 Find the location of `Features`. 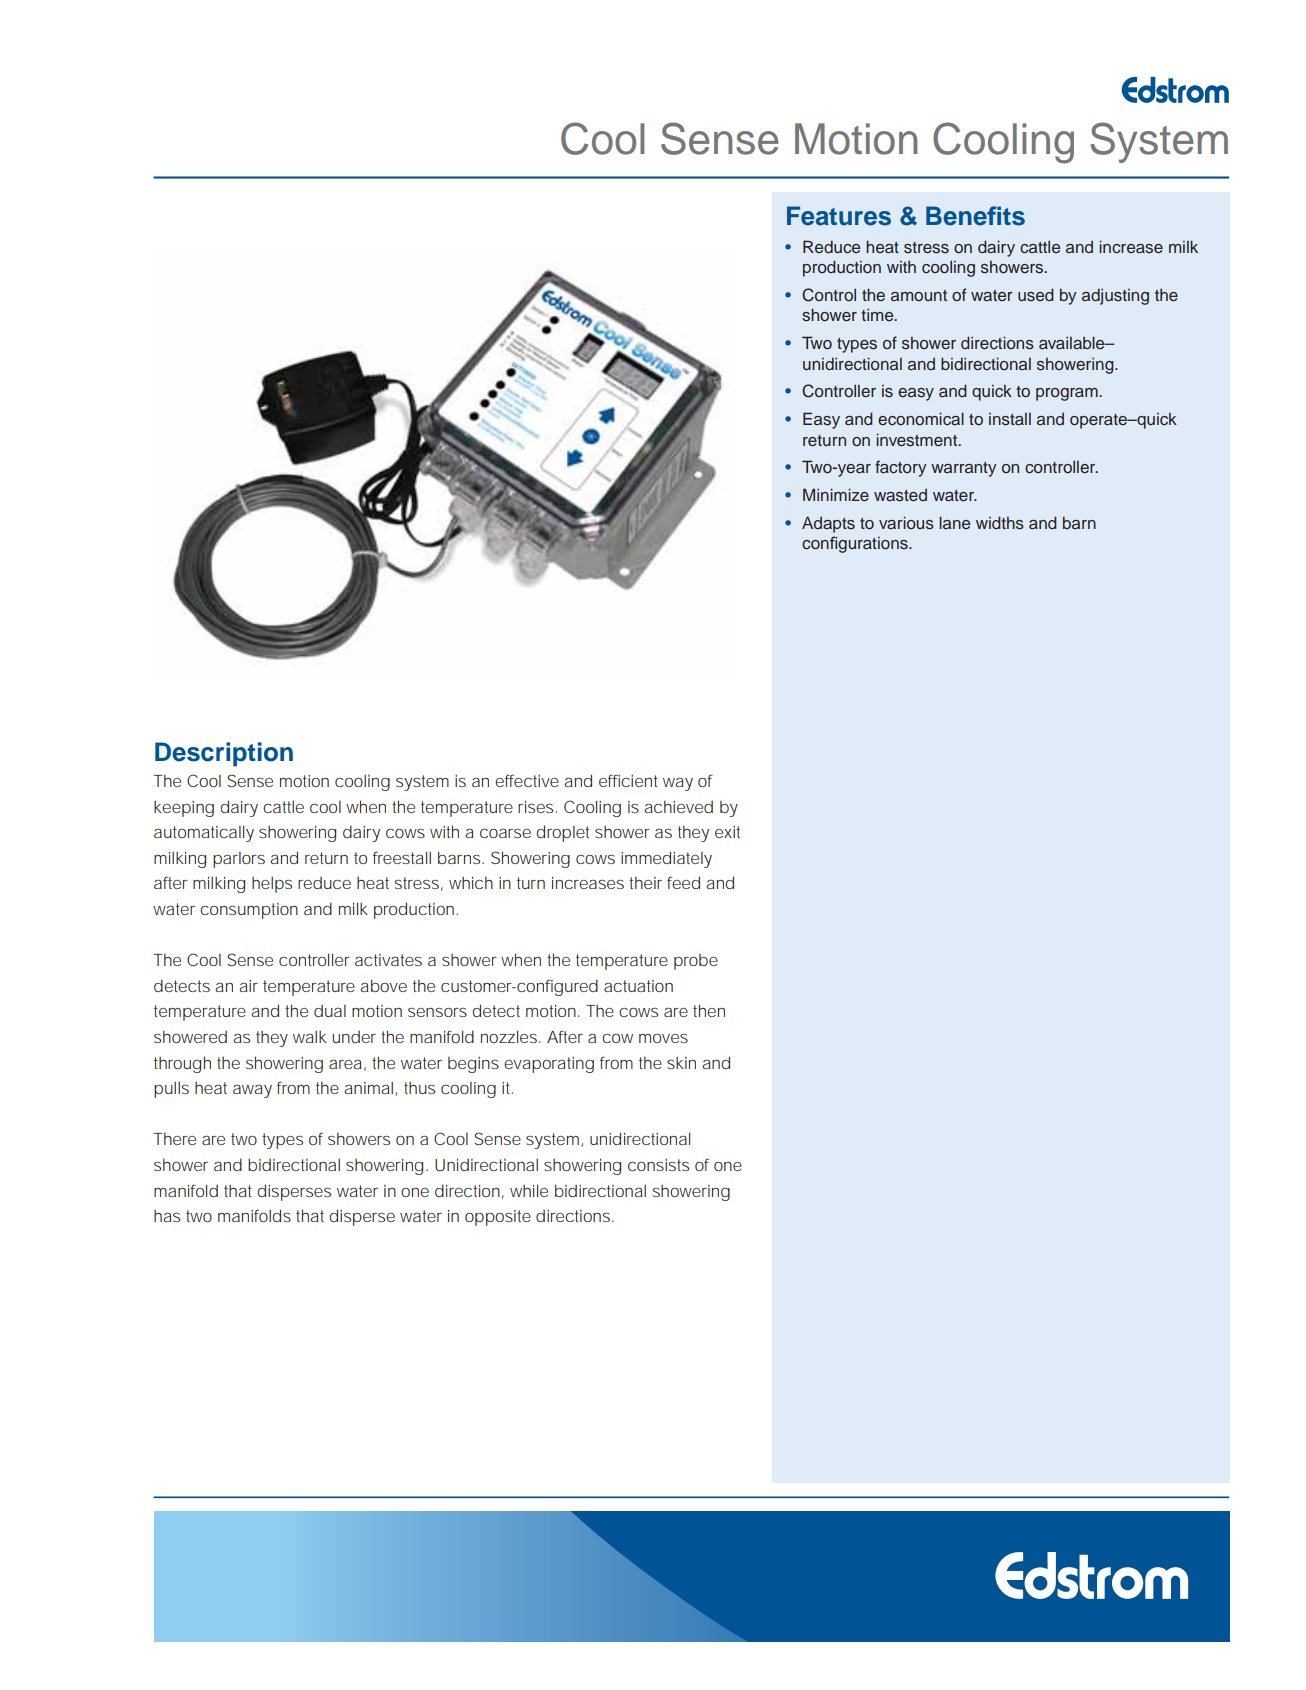

Features is located at coordinates (839, 216).
